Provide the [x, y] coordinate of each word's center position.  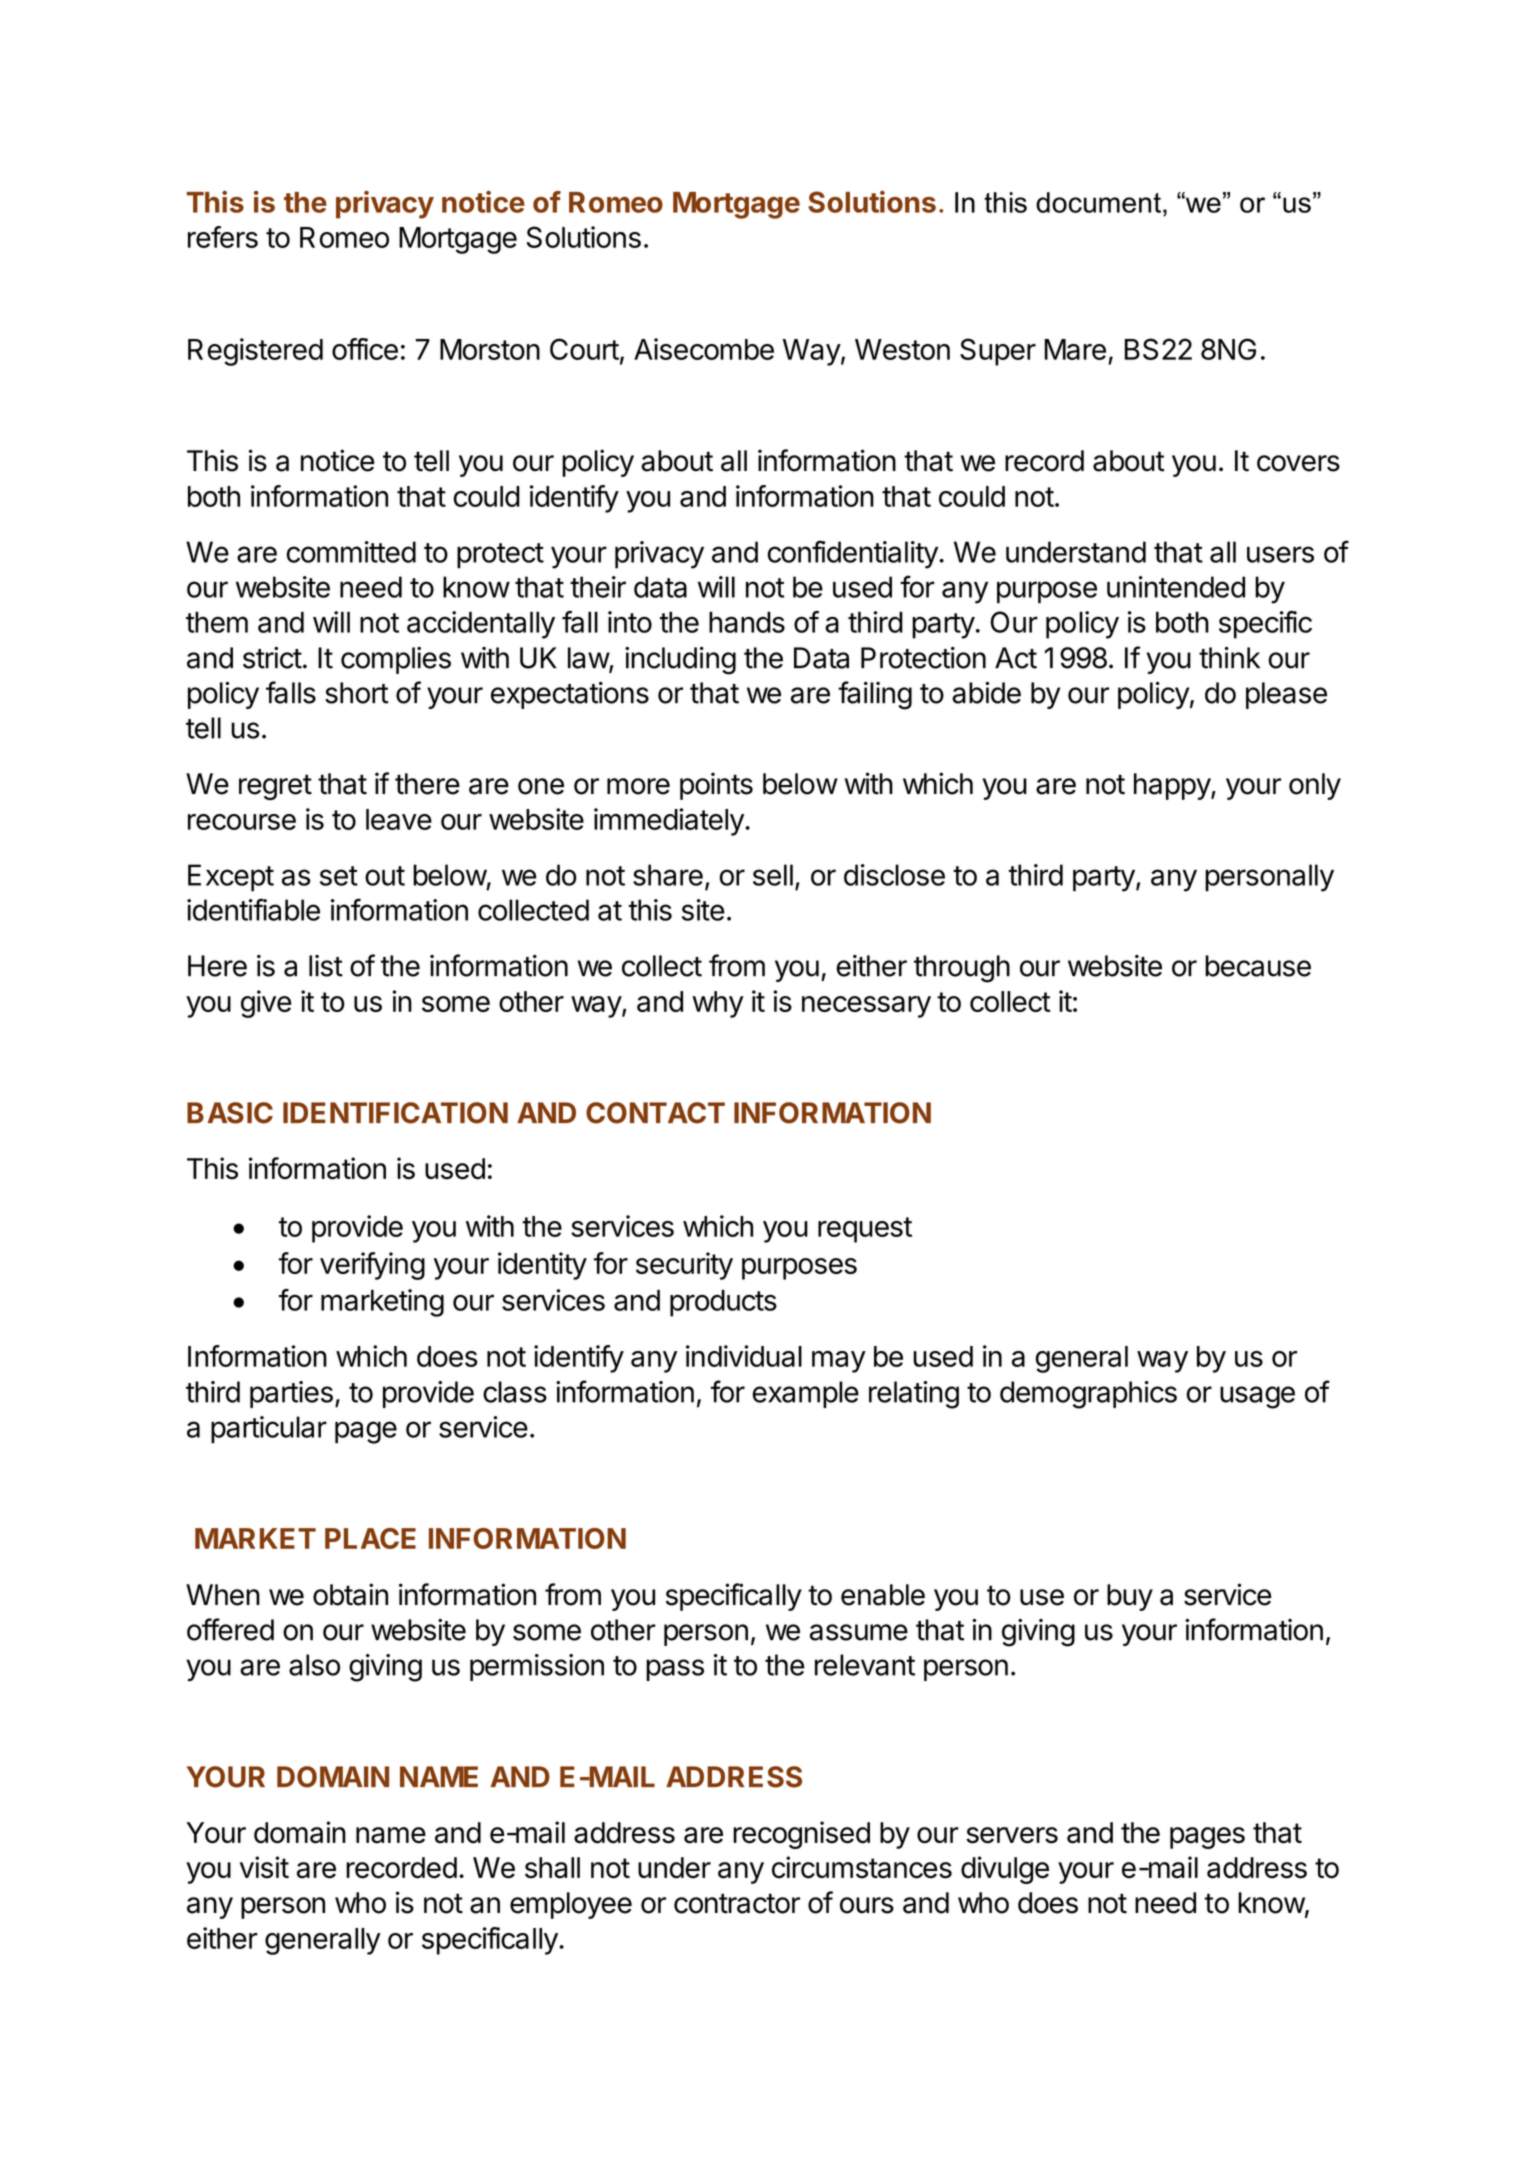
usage [1257, 1397]
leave [399, 819]
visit [264, 1867]
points [716, 786]
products [723, 1303]
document [1098, 202]
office [365, 349]
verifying [372, 1266]
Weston [902, 349]
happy [1173, 786]
